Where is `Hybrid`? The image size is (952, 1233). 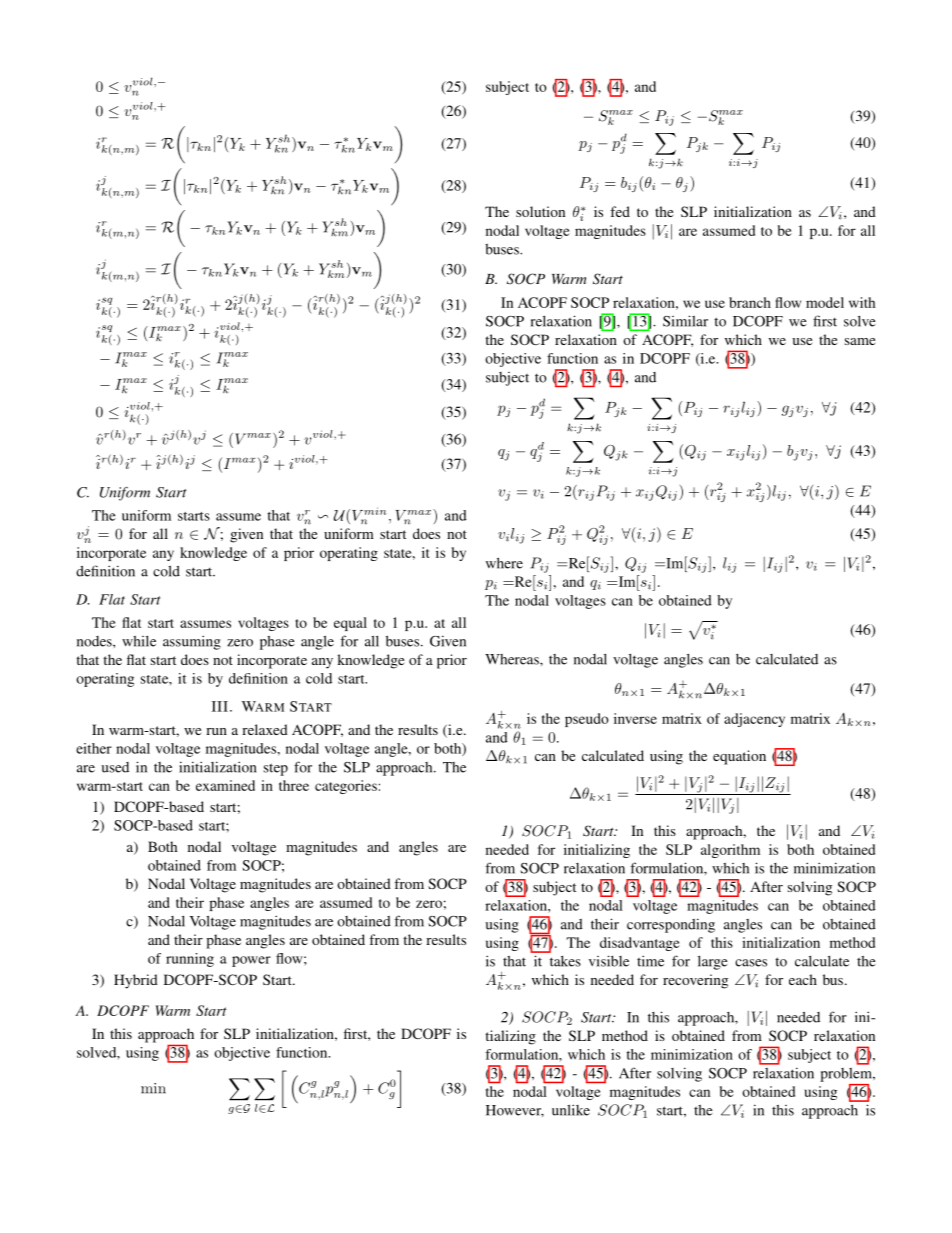 Hybrid is located at coordinates (136, 981).
